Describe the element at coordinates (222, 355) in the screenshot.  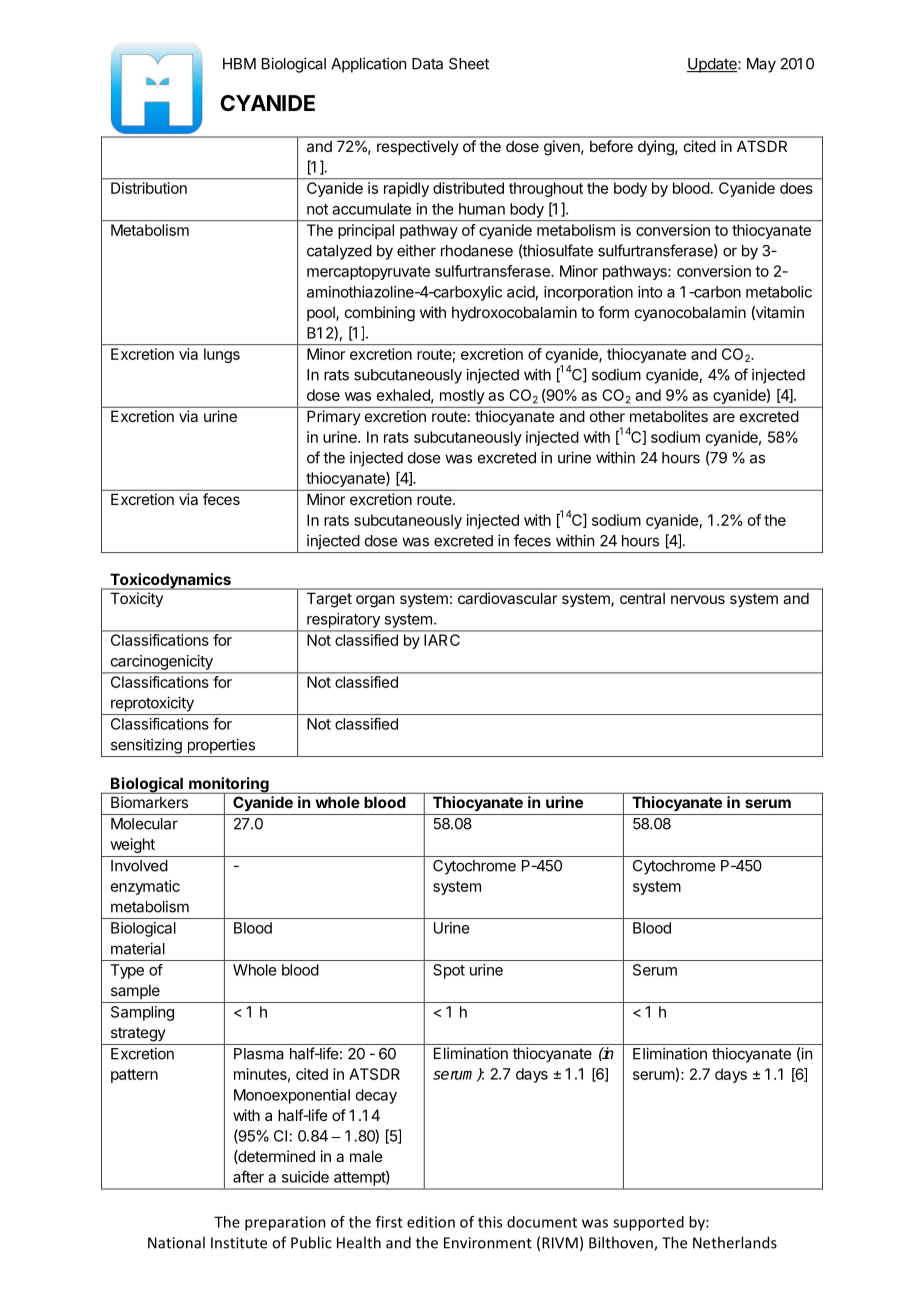
I see `lungs` at that location.
